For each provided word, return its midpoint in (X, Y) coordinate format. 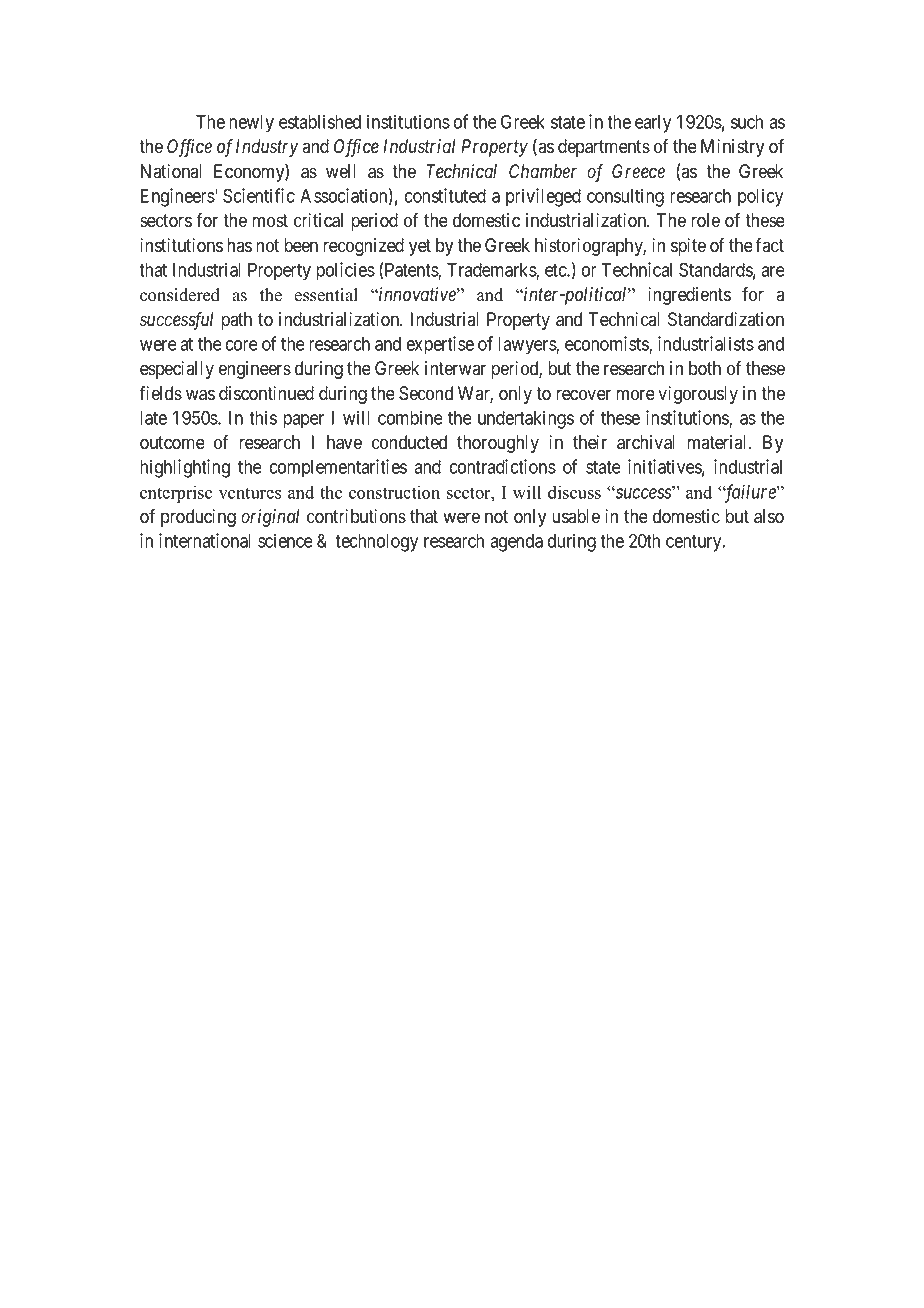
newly (251, 124)
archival (646, 442)
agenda (516, 543)
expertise (440, 345)
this (263, 417)
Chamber (543, 171)
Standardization (726, 319)
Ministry (732, 148)
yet (420, 247)
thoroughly (498, 444)
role (705, 220)
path (236, 321)
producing (198, 518)
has (239, 245)
